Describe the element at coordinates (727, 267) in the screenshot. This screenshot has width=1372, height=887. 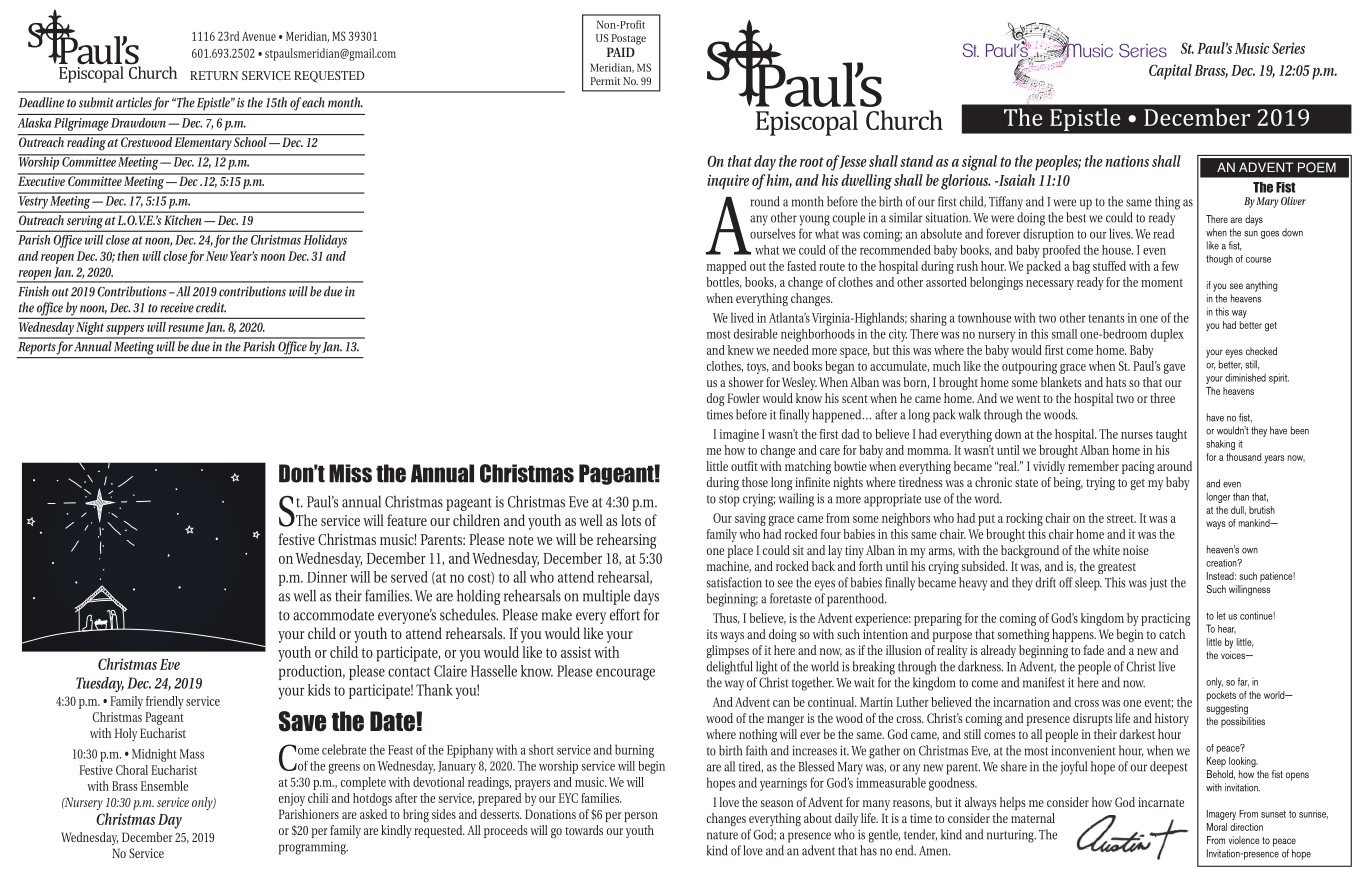
I see `mapped` at that location.
